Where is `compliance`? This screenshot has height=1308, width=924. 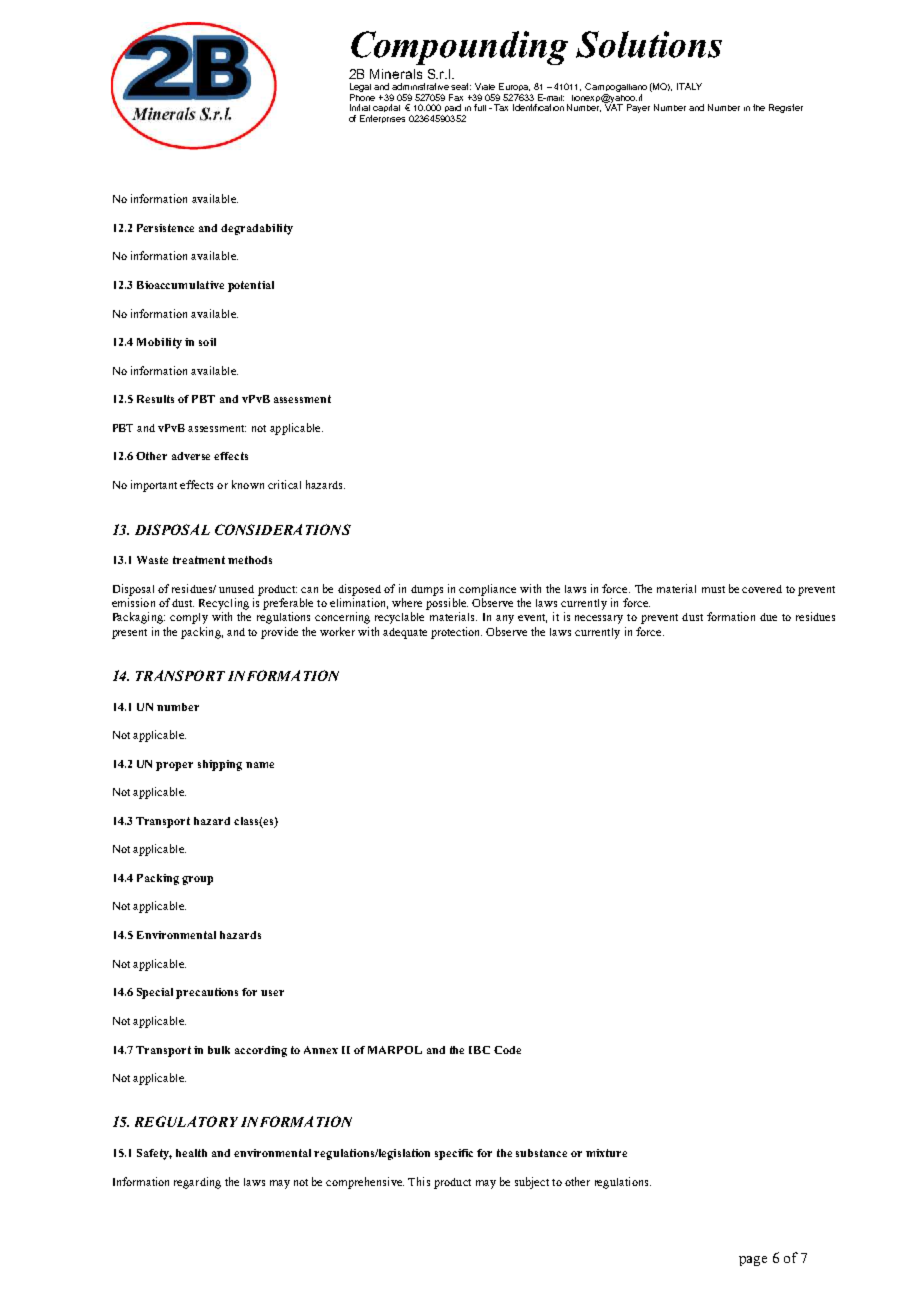
compliance is located at coordinates (487, 590).
